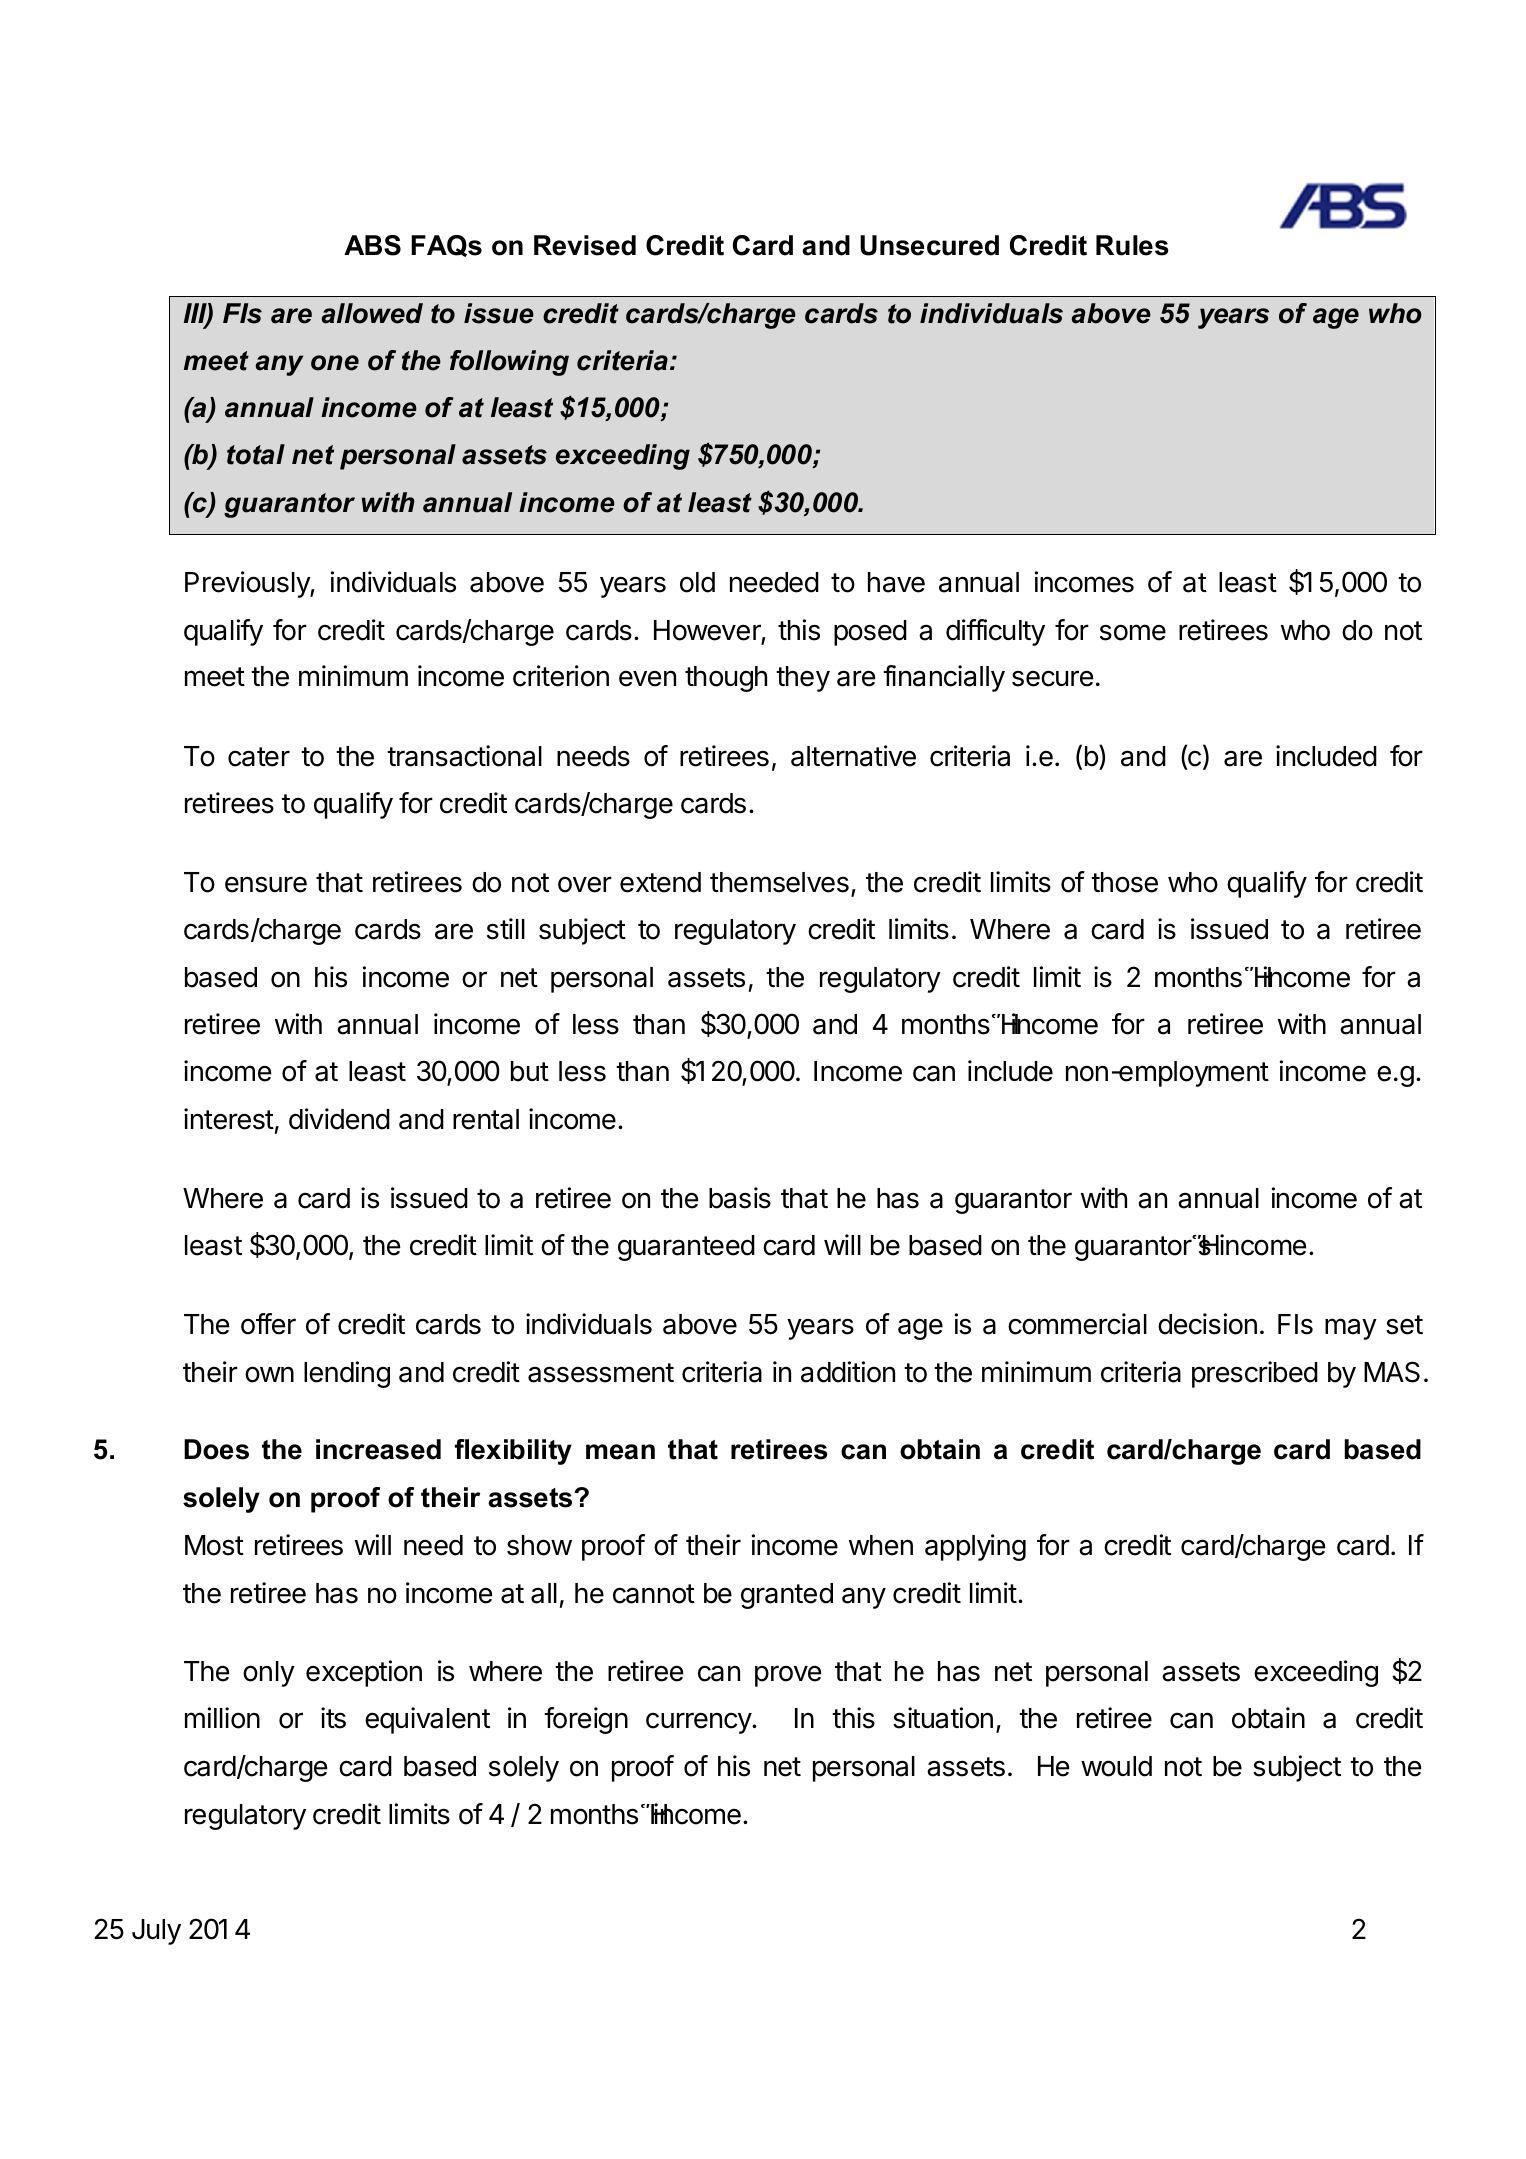 The image size is (1526, 2159). I want to click on Rules, so click(1132, 245).
